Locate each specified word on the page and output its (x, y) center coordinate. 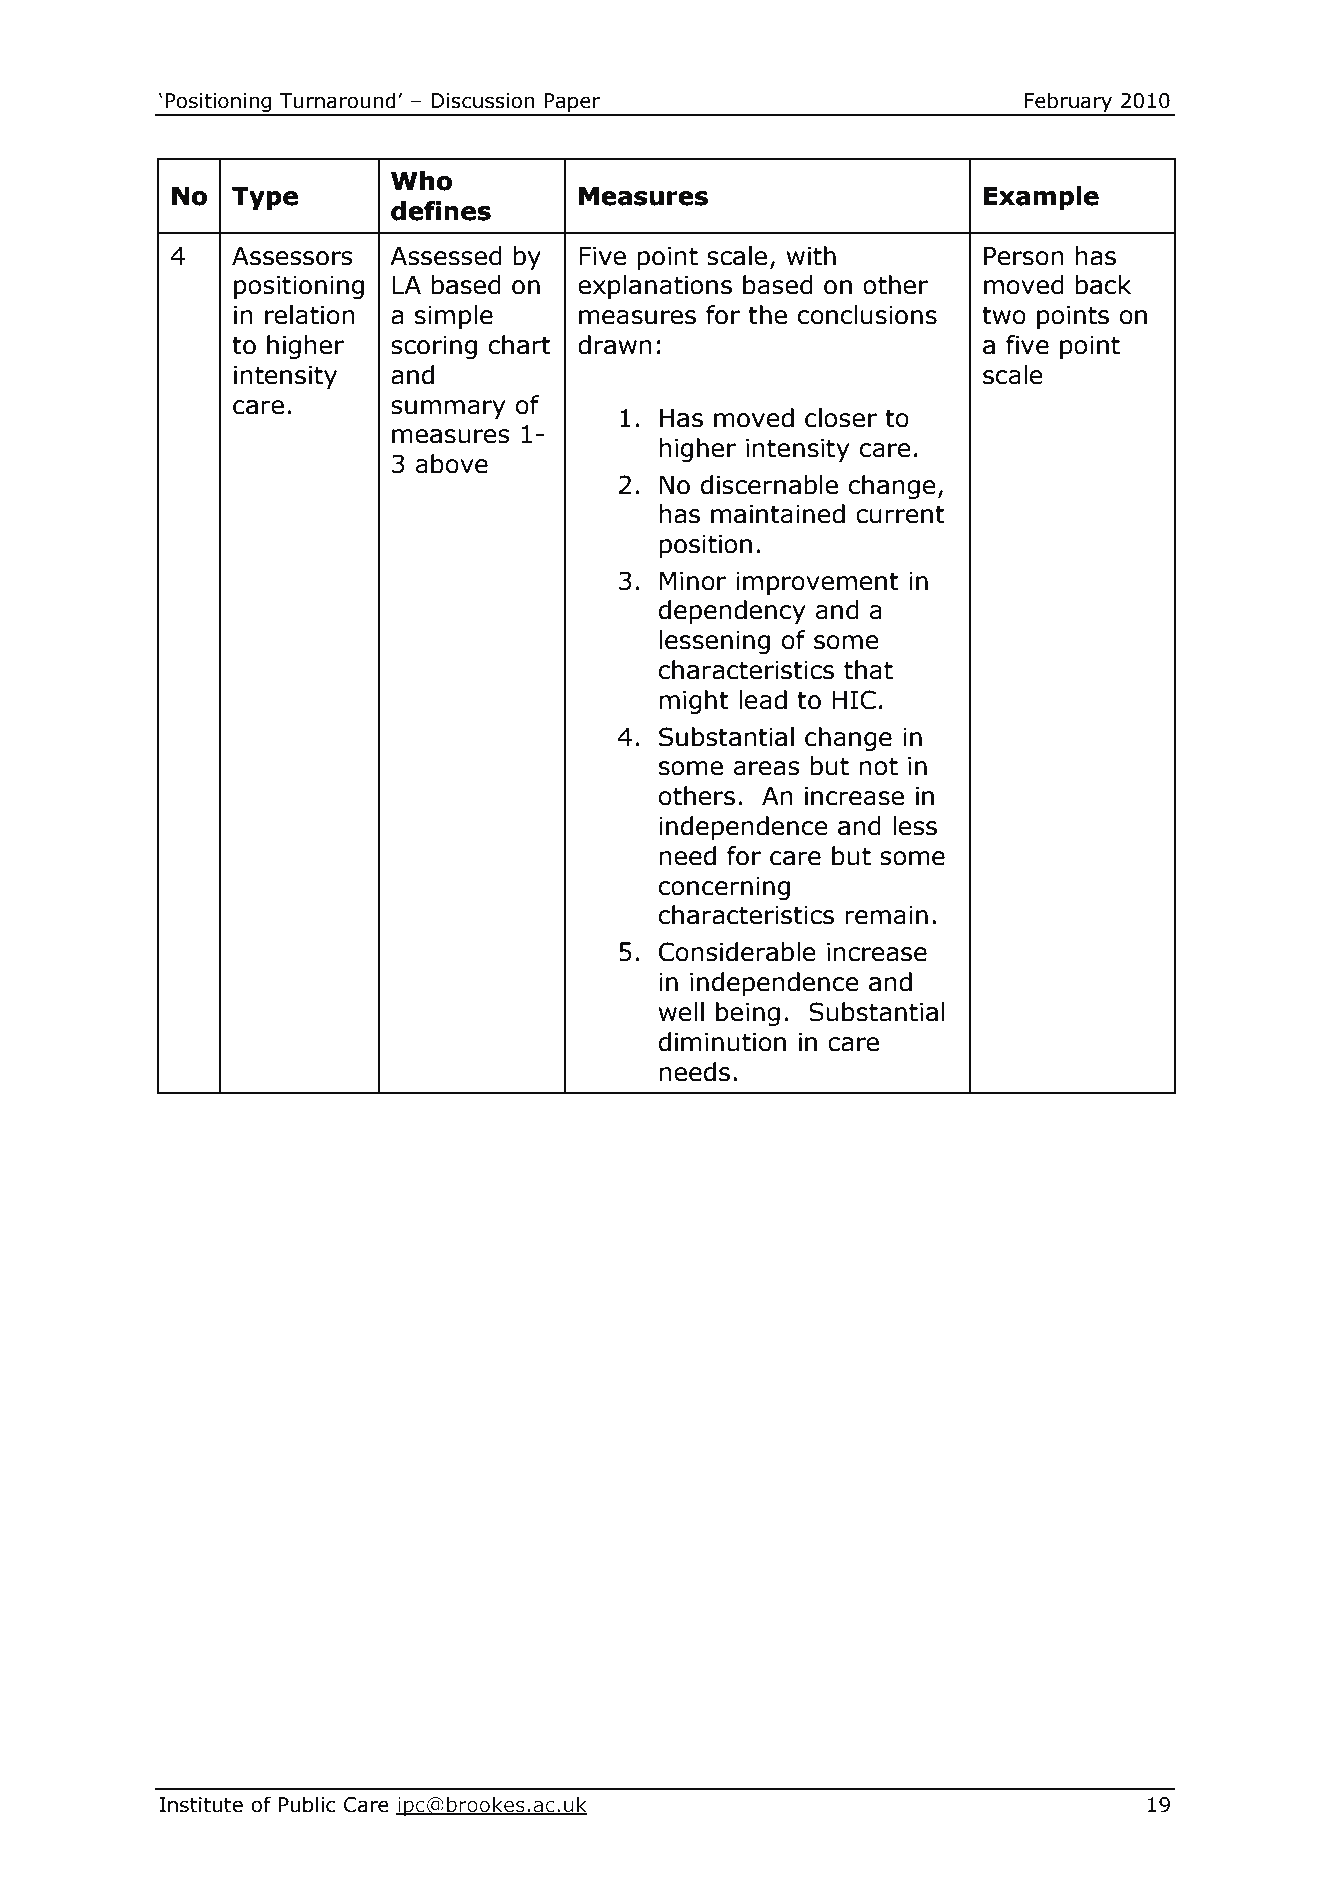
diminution (722, 1042)
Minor (693, 581)
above (452, 464)
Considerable (737, 952)
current (900, 514)
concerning (724, 888)
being (748, 1014)
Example (1041, 198)
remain (886, 915)
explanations (655, 287)
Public (307, 1804)
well (681, 1012)
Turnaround (338, 100)
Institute (201, 1805)
